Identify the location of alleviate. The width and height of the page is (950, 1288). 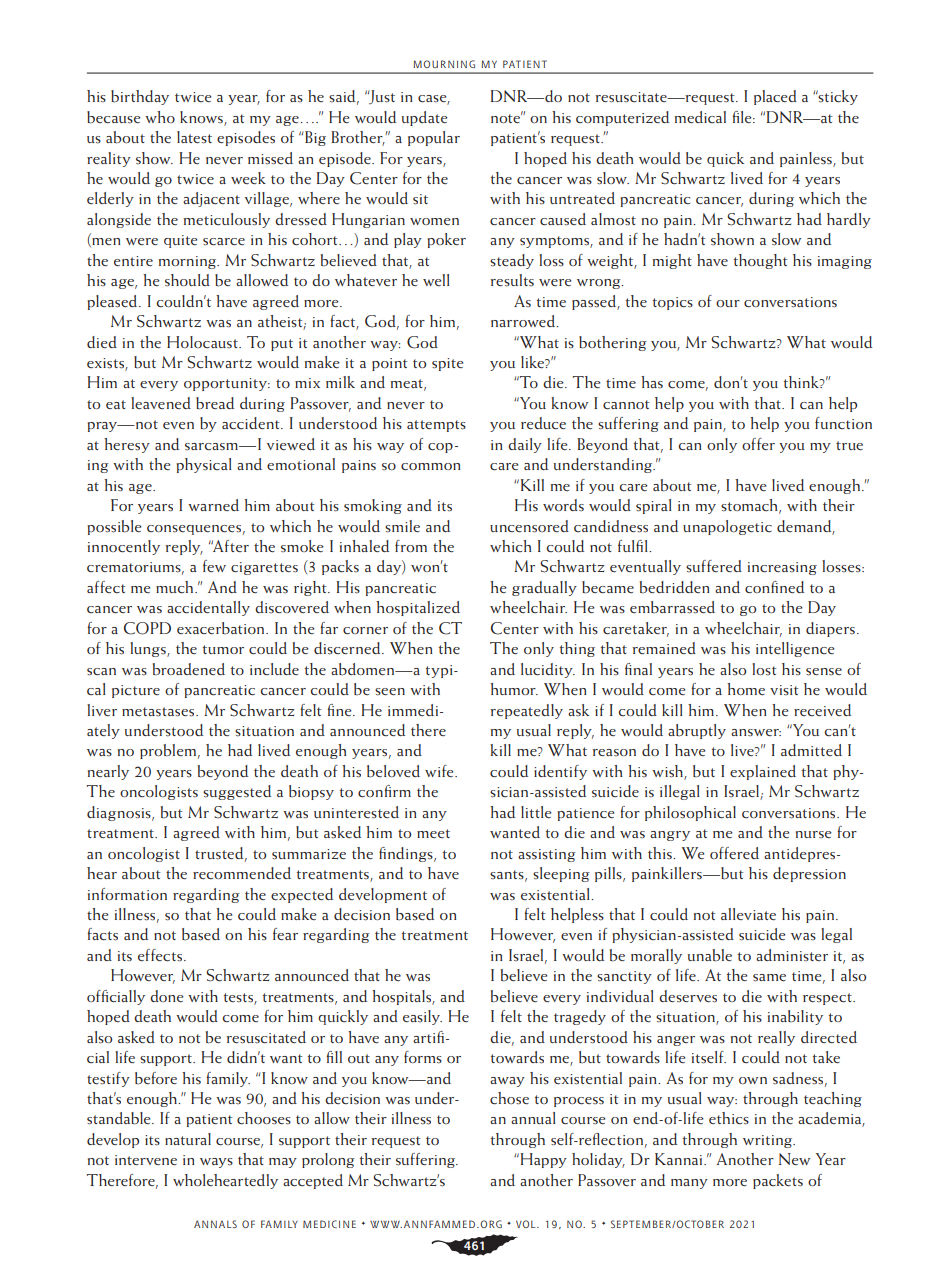
(748, 914).
